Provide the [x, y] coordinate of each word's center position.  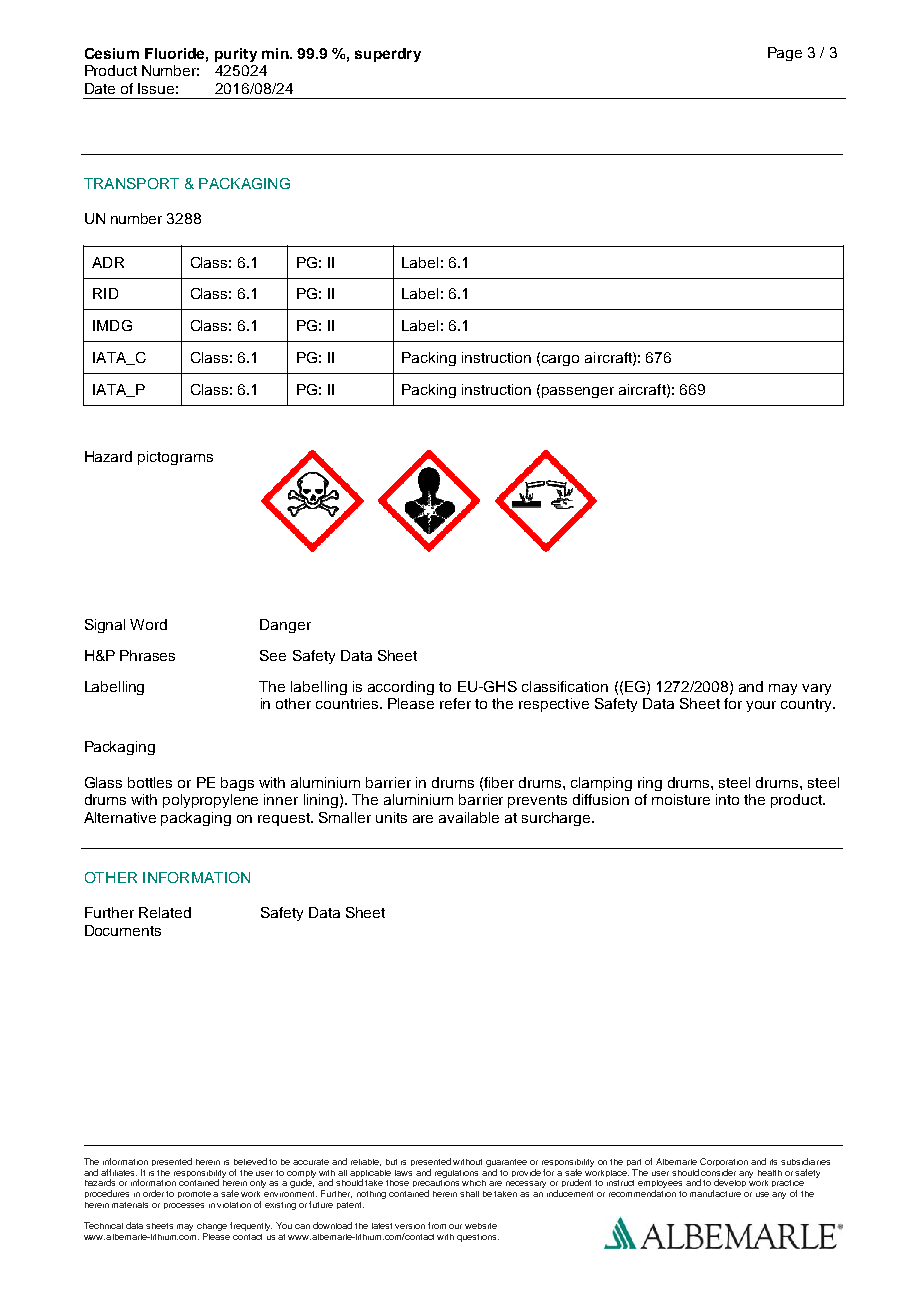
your [761, 706]
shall [469, 1194]
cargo [560, 360]
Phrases [147, 655]
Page [785, 54]
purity [236, 55]
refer [455, 703]
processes [184, 1206]
